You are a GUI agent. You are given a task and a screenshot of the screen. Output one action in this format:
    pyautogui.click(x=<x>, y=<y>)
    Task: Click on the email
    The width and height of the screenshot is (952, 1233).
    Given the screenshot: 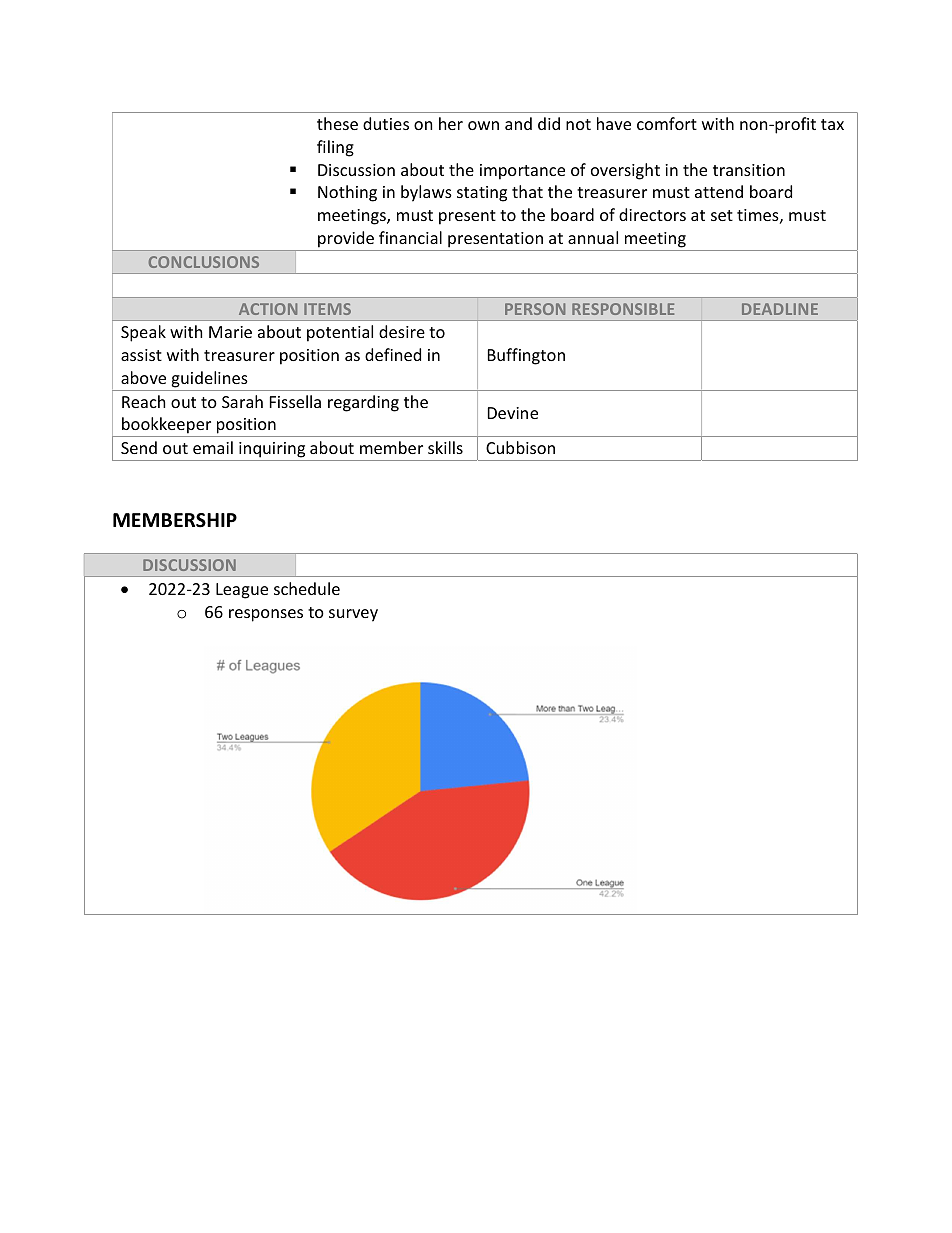 What is the action you would take?
    pyautogui.click(x=213, y=447)
